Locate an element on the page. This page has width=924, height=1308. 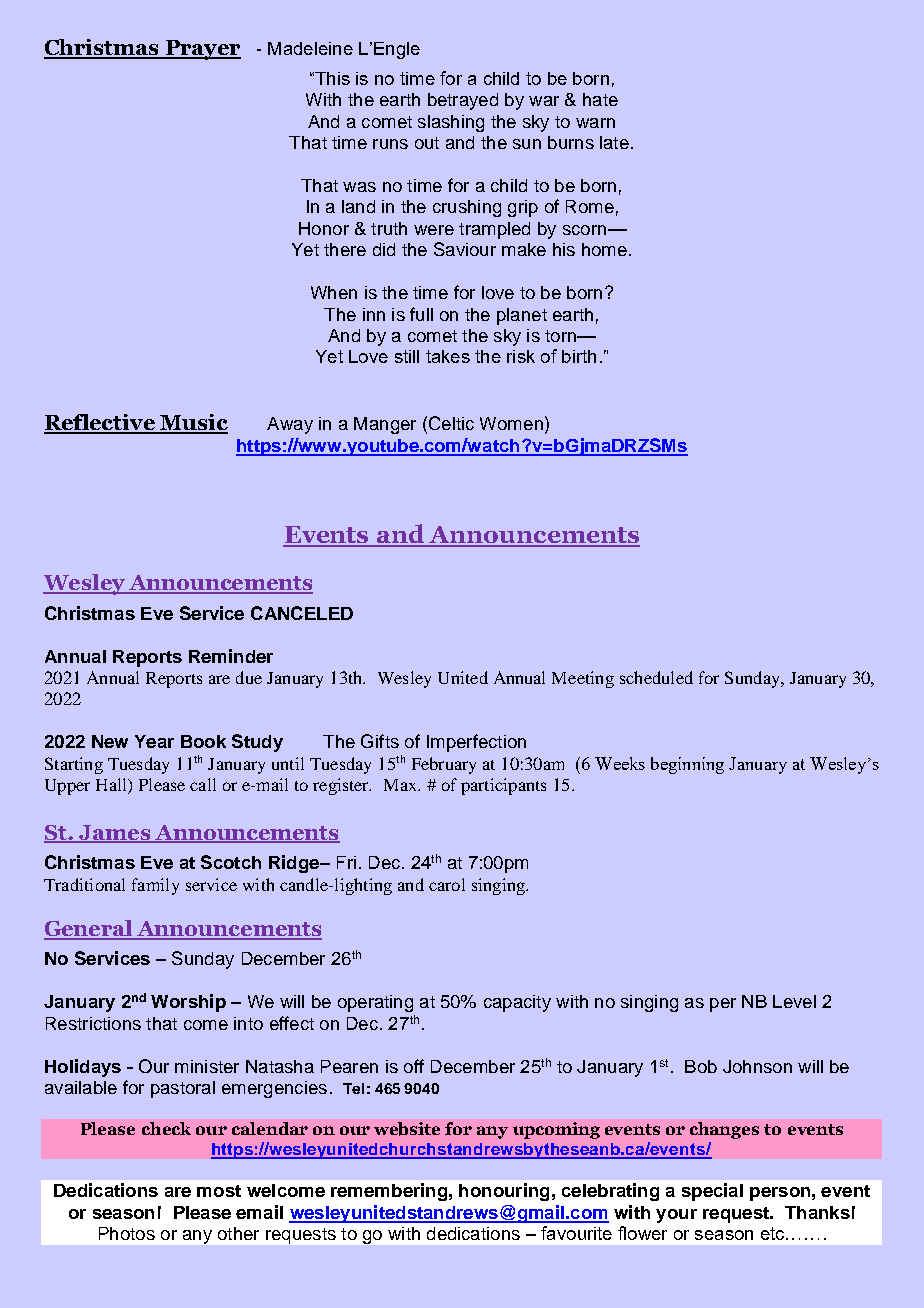
Reminder is located at coordinates (231, 656).
